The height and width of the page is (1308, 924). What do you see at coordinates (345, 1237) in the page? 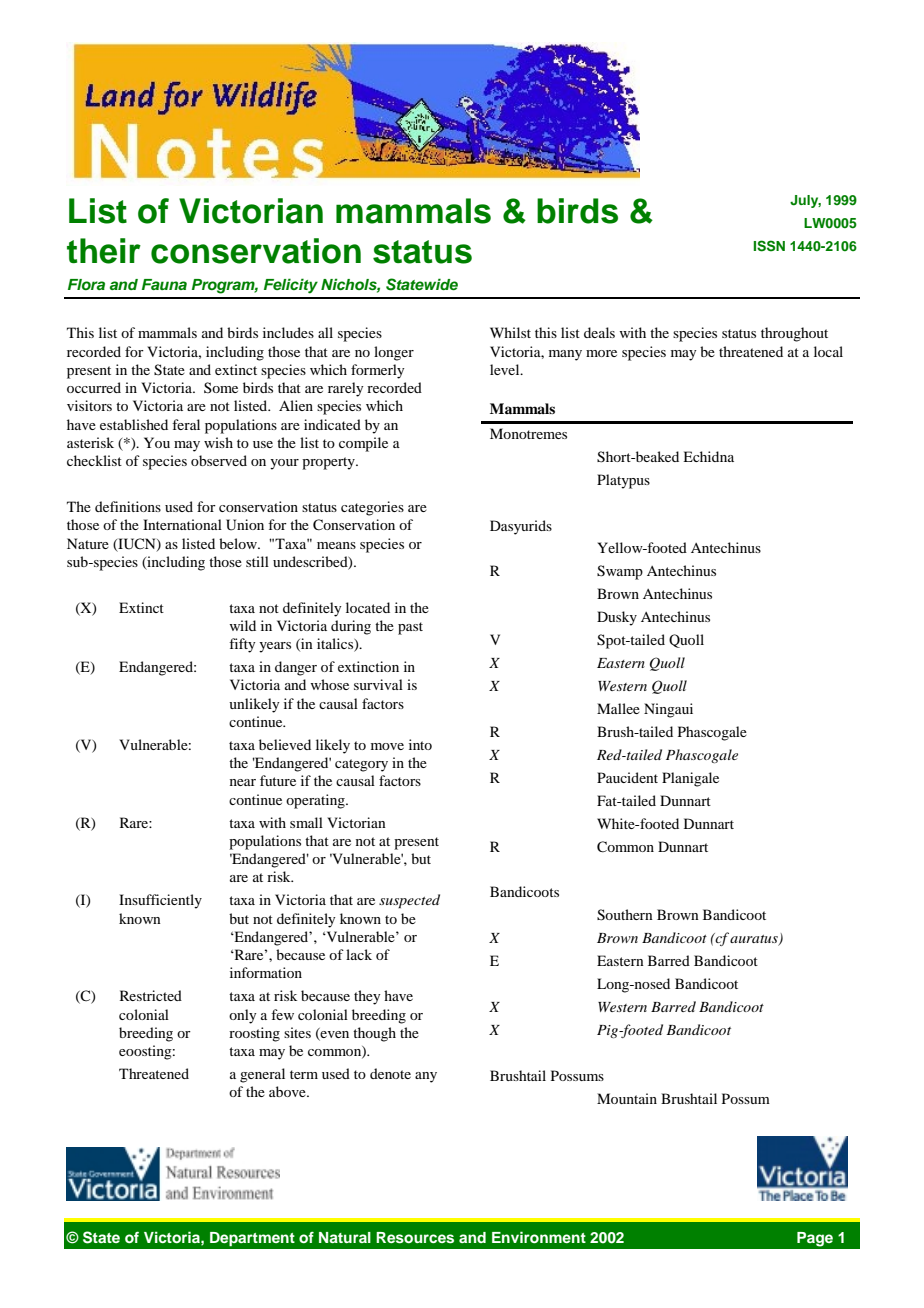
I see `Natural` at bounding box center [345, 1237].
